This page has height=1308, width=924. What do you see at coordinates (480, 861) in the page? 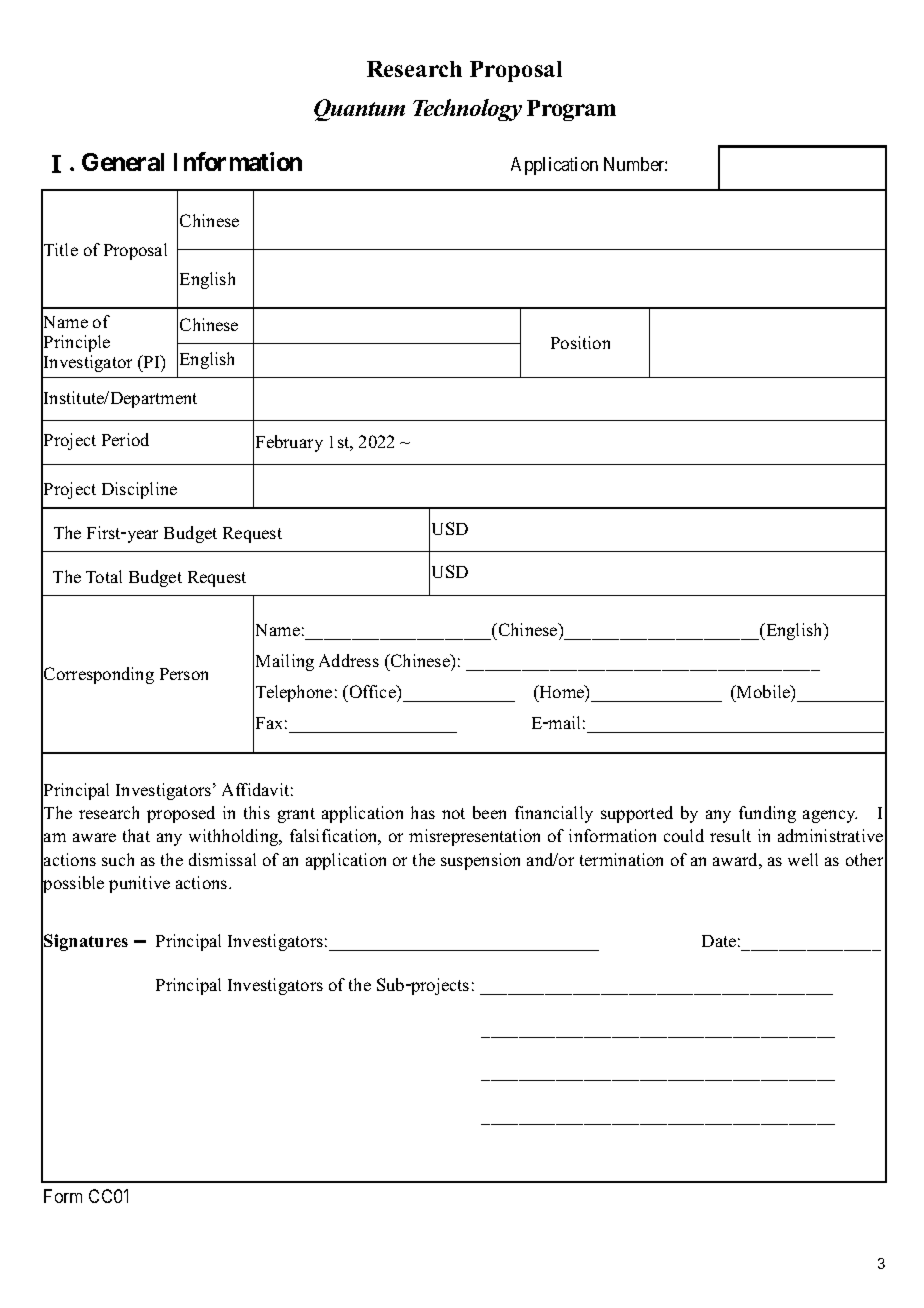
I see `suspension` at bounding box center [480, 861].
